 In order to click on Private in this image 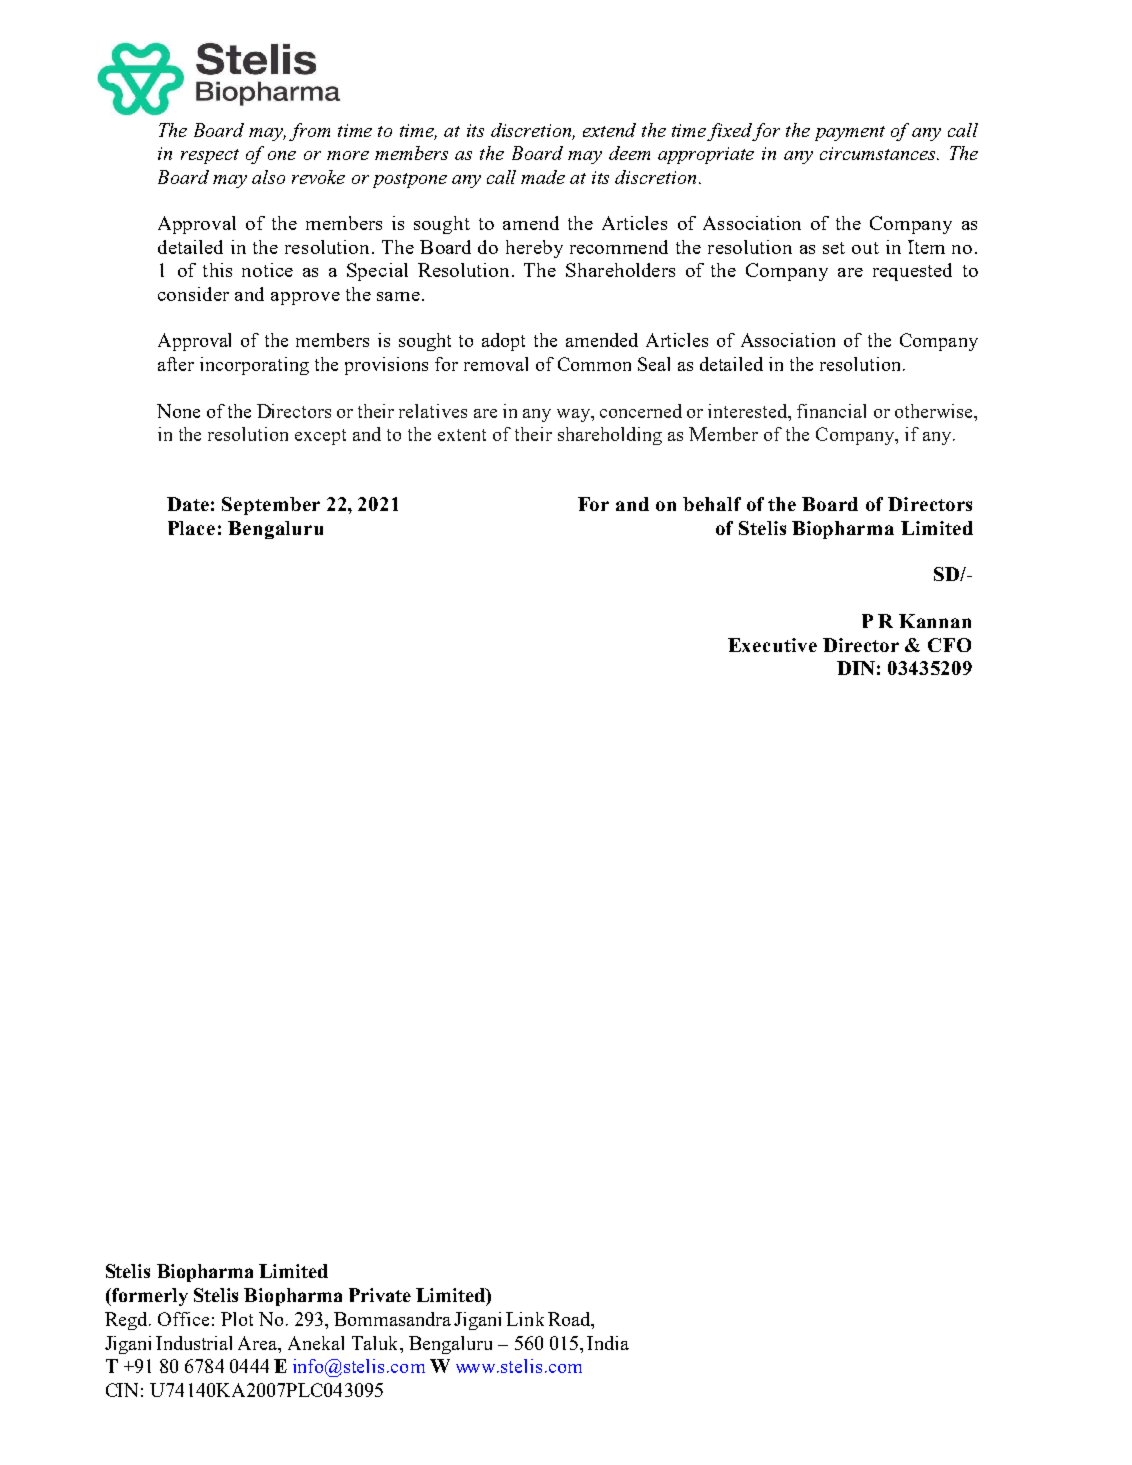, I will do `click(380, 1295)`.
